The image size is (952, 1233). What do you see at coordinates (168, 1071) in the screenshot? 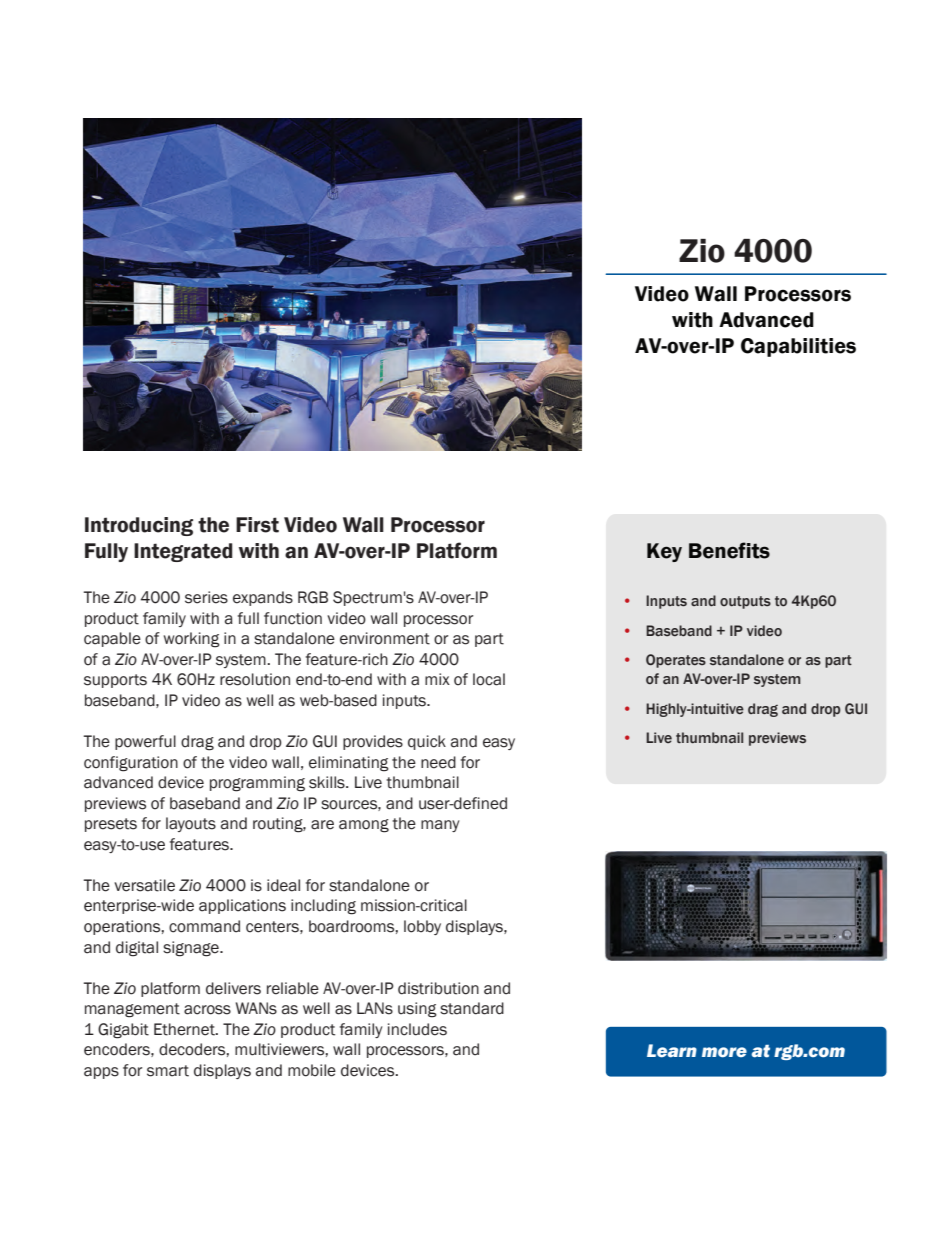
I see `smart` at bounding box center [168, 1071].
